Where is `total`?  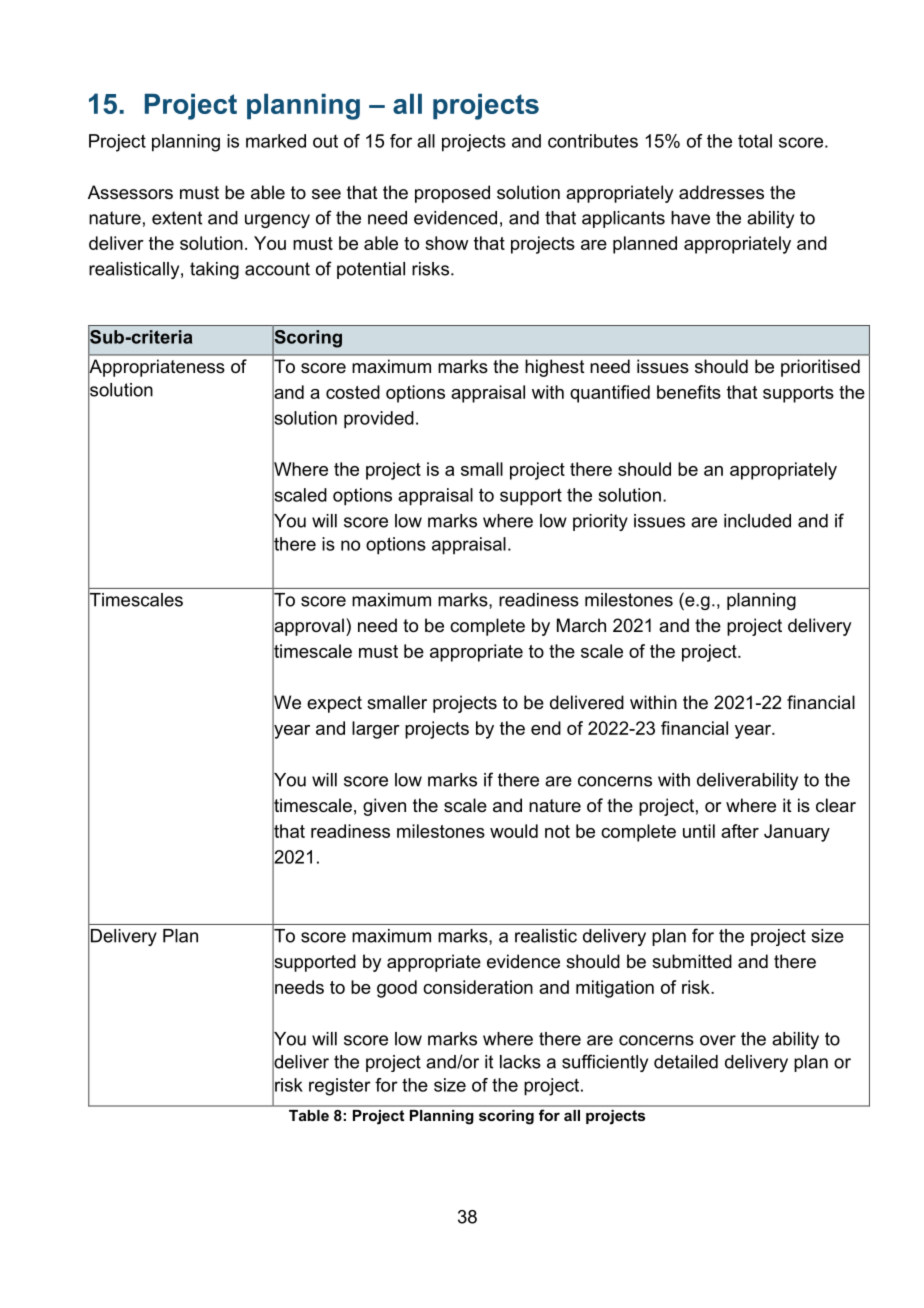 total is located at coordinates (755, 141).
